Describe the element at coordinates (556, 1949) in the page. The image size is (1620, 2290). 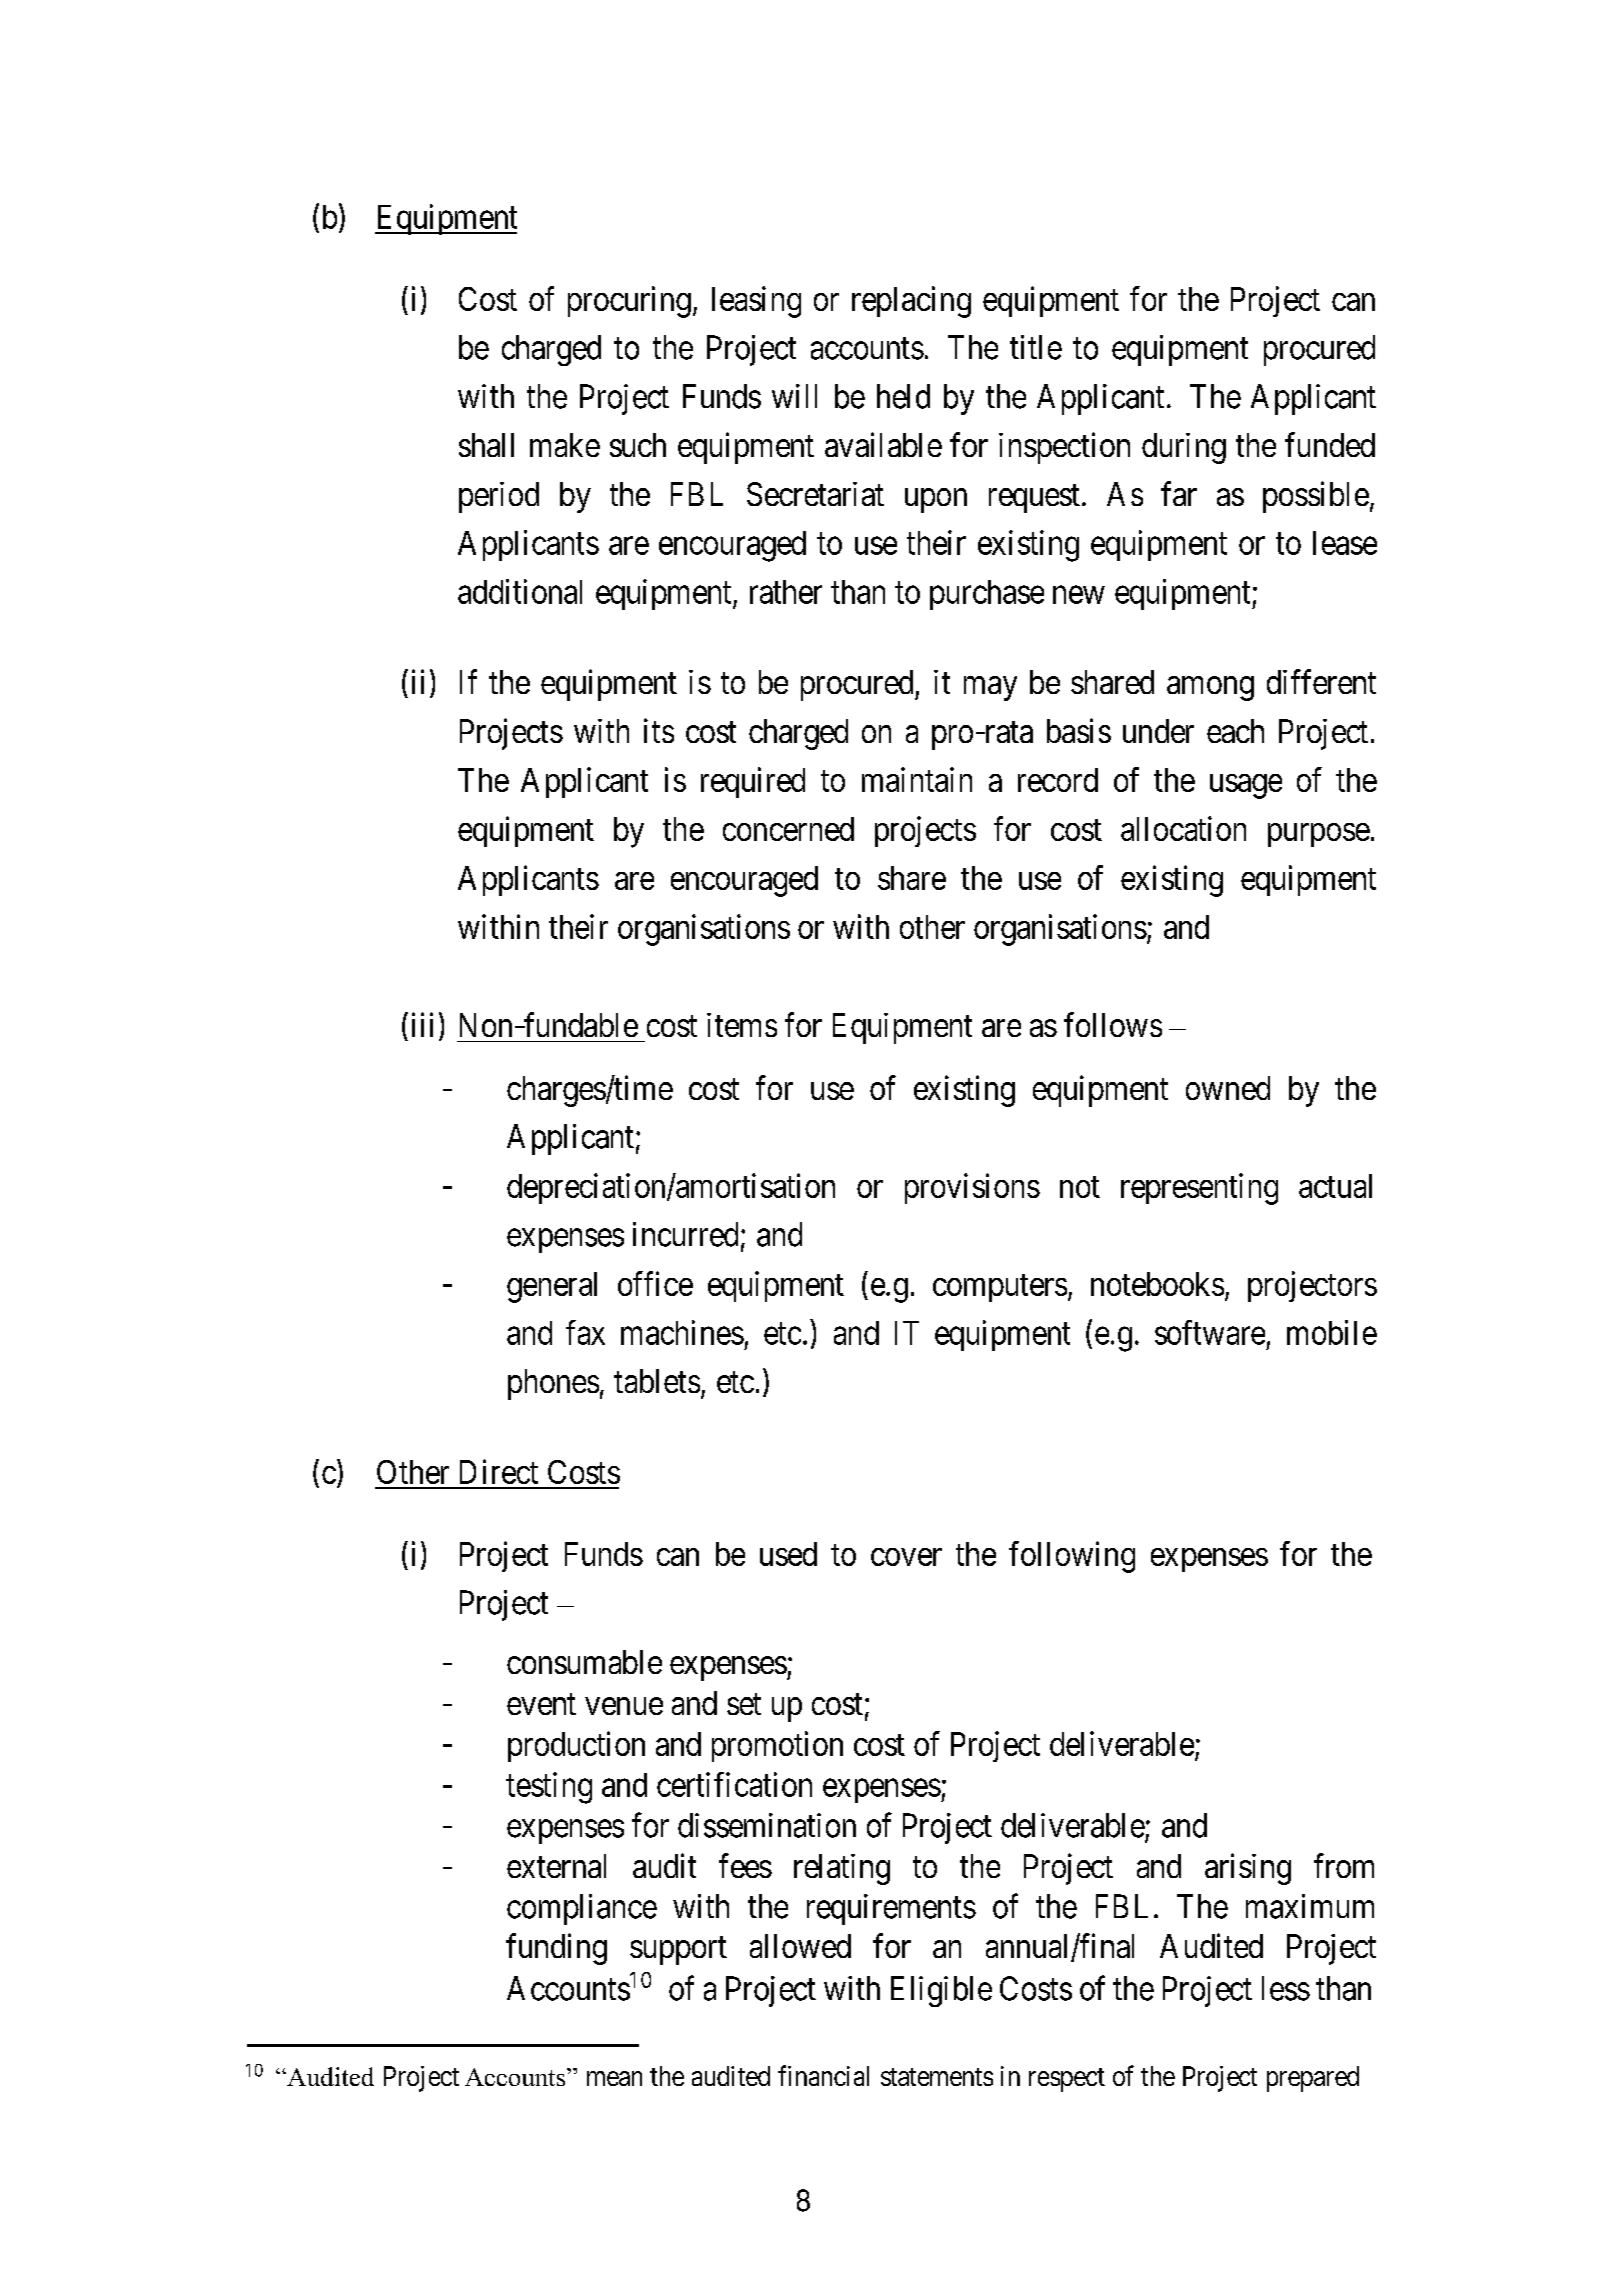
I see `funding` at that location.
